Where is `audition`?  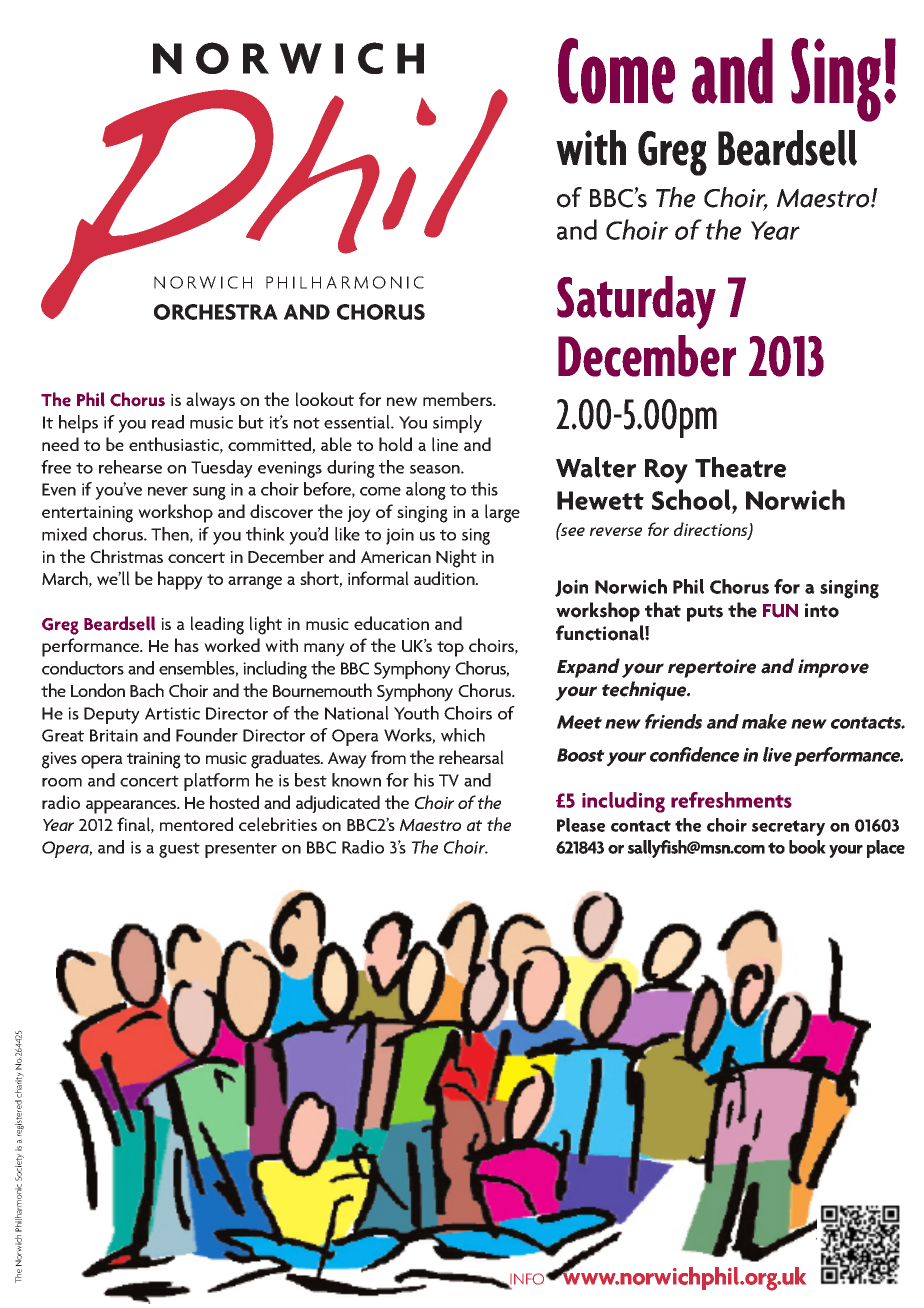
audition is located at coordinates (445, 578).
